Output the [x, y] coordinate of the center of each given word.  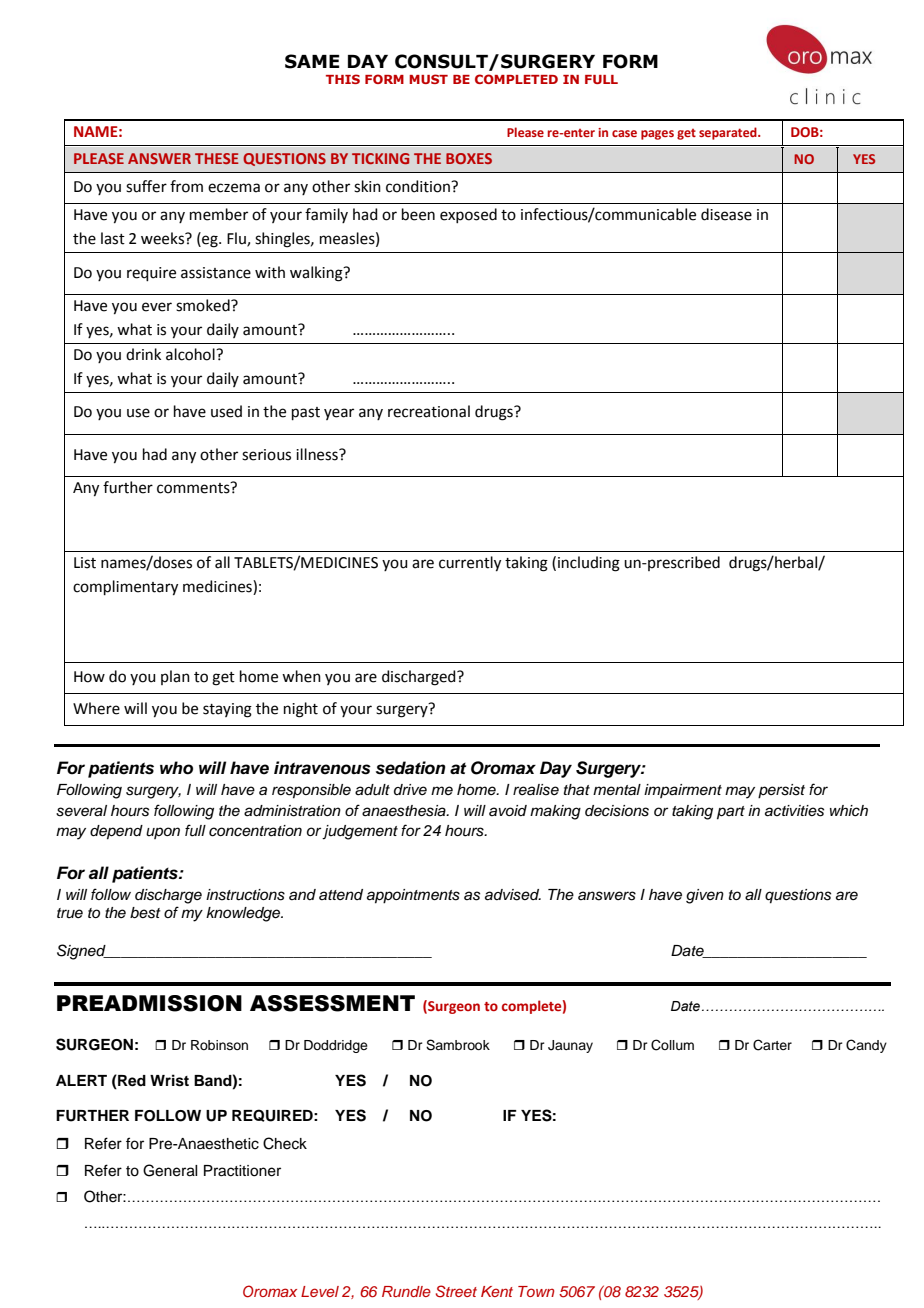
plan [175, 677]
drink [143, 354]
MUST [428, 79]
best [145, 913]
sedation [411, 768]
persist [781, 791]
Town [536, 1291]
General [170, 1170]
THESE [216, 158]
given [705, 896]
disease [726, 214]
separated [729, 133]
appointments [413, 896]
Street [456, 1291]
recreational [429, 411]
